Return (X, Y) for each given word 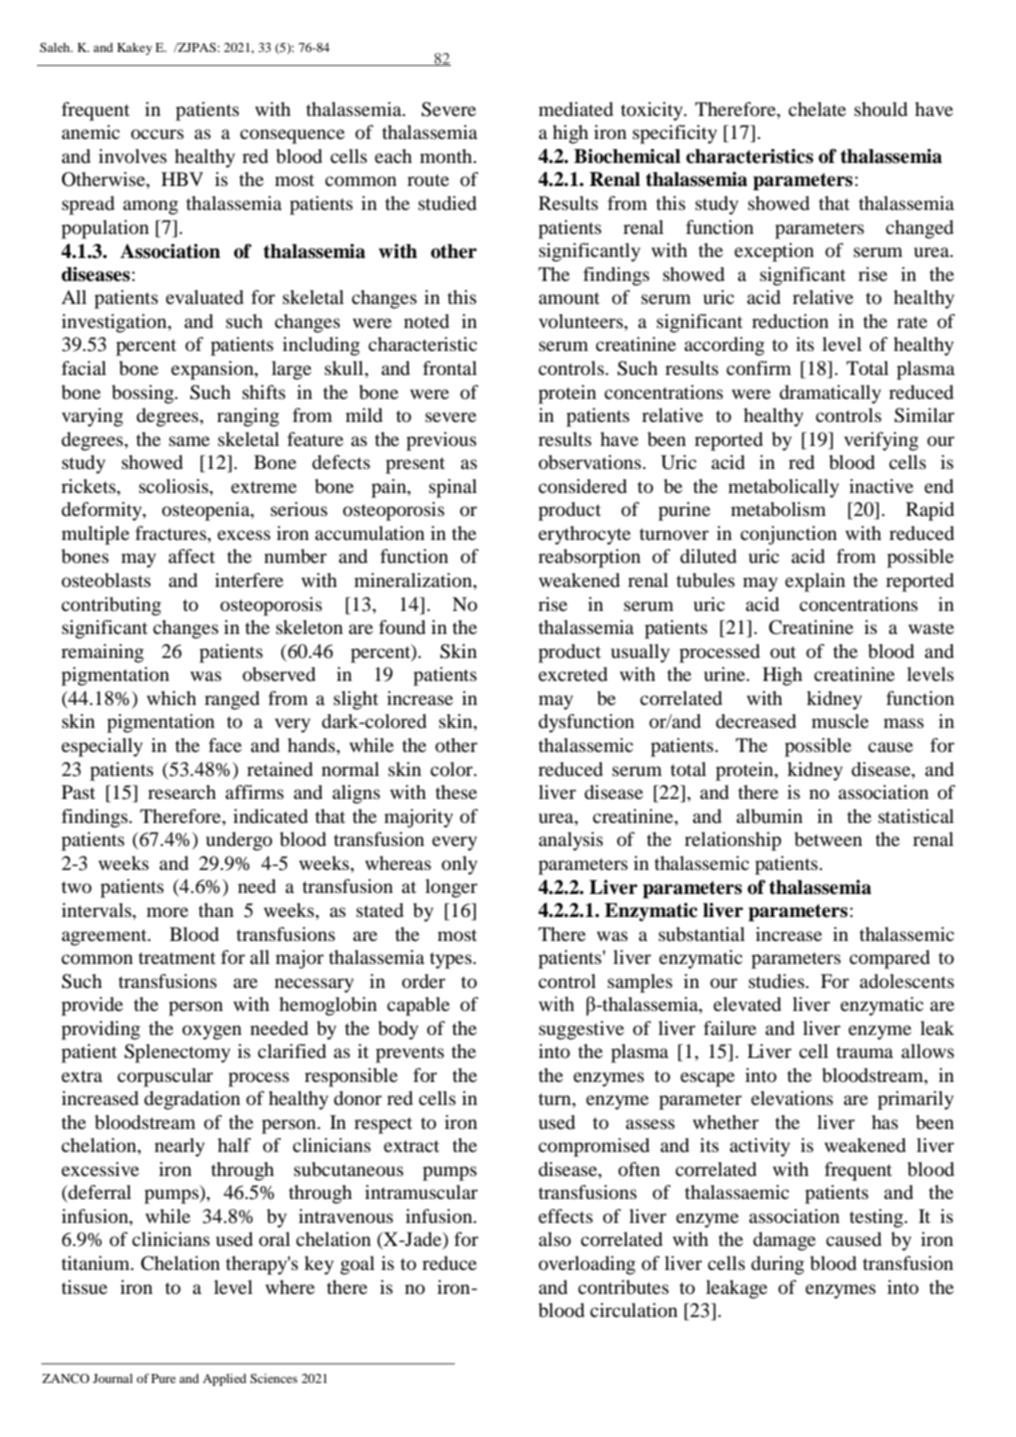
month (447, 156)
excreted (573, 674)
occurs (157, 134)
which (171, 698)
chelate (817, 109)
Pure (163, 1378)
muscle (840, 721)
